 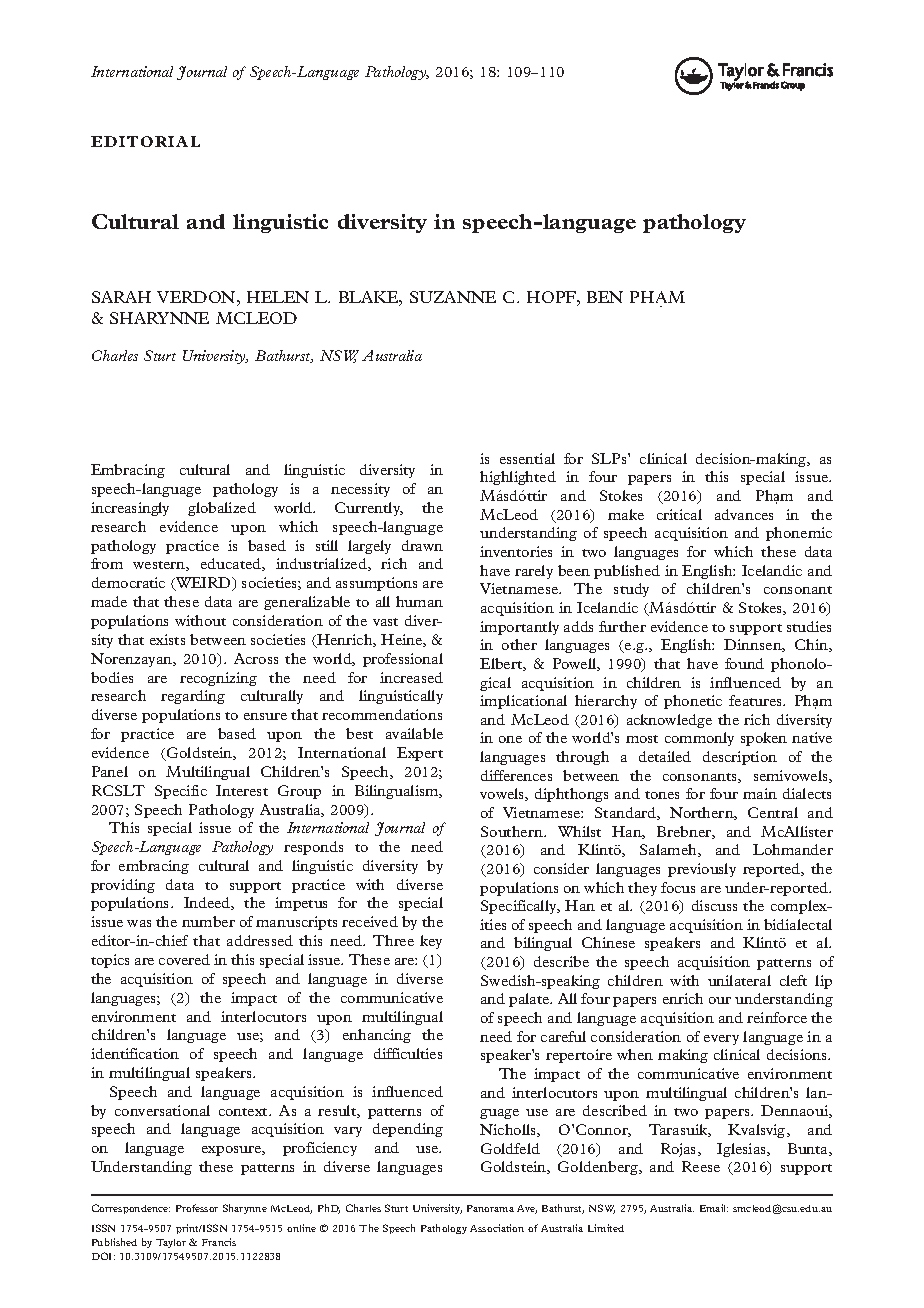 I want to click on BEN, so click(x=605, y=297).
